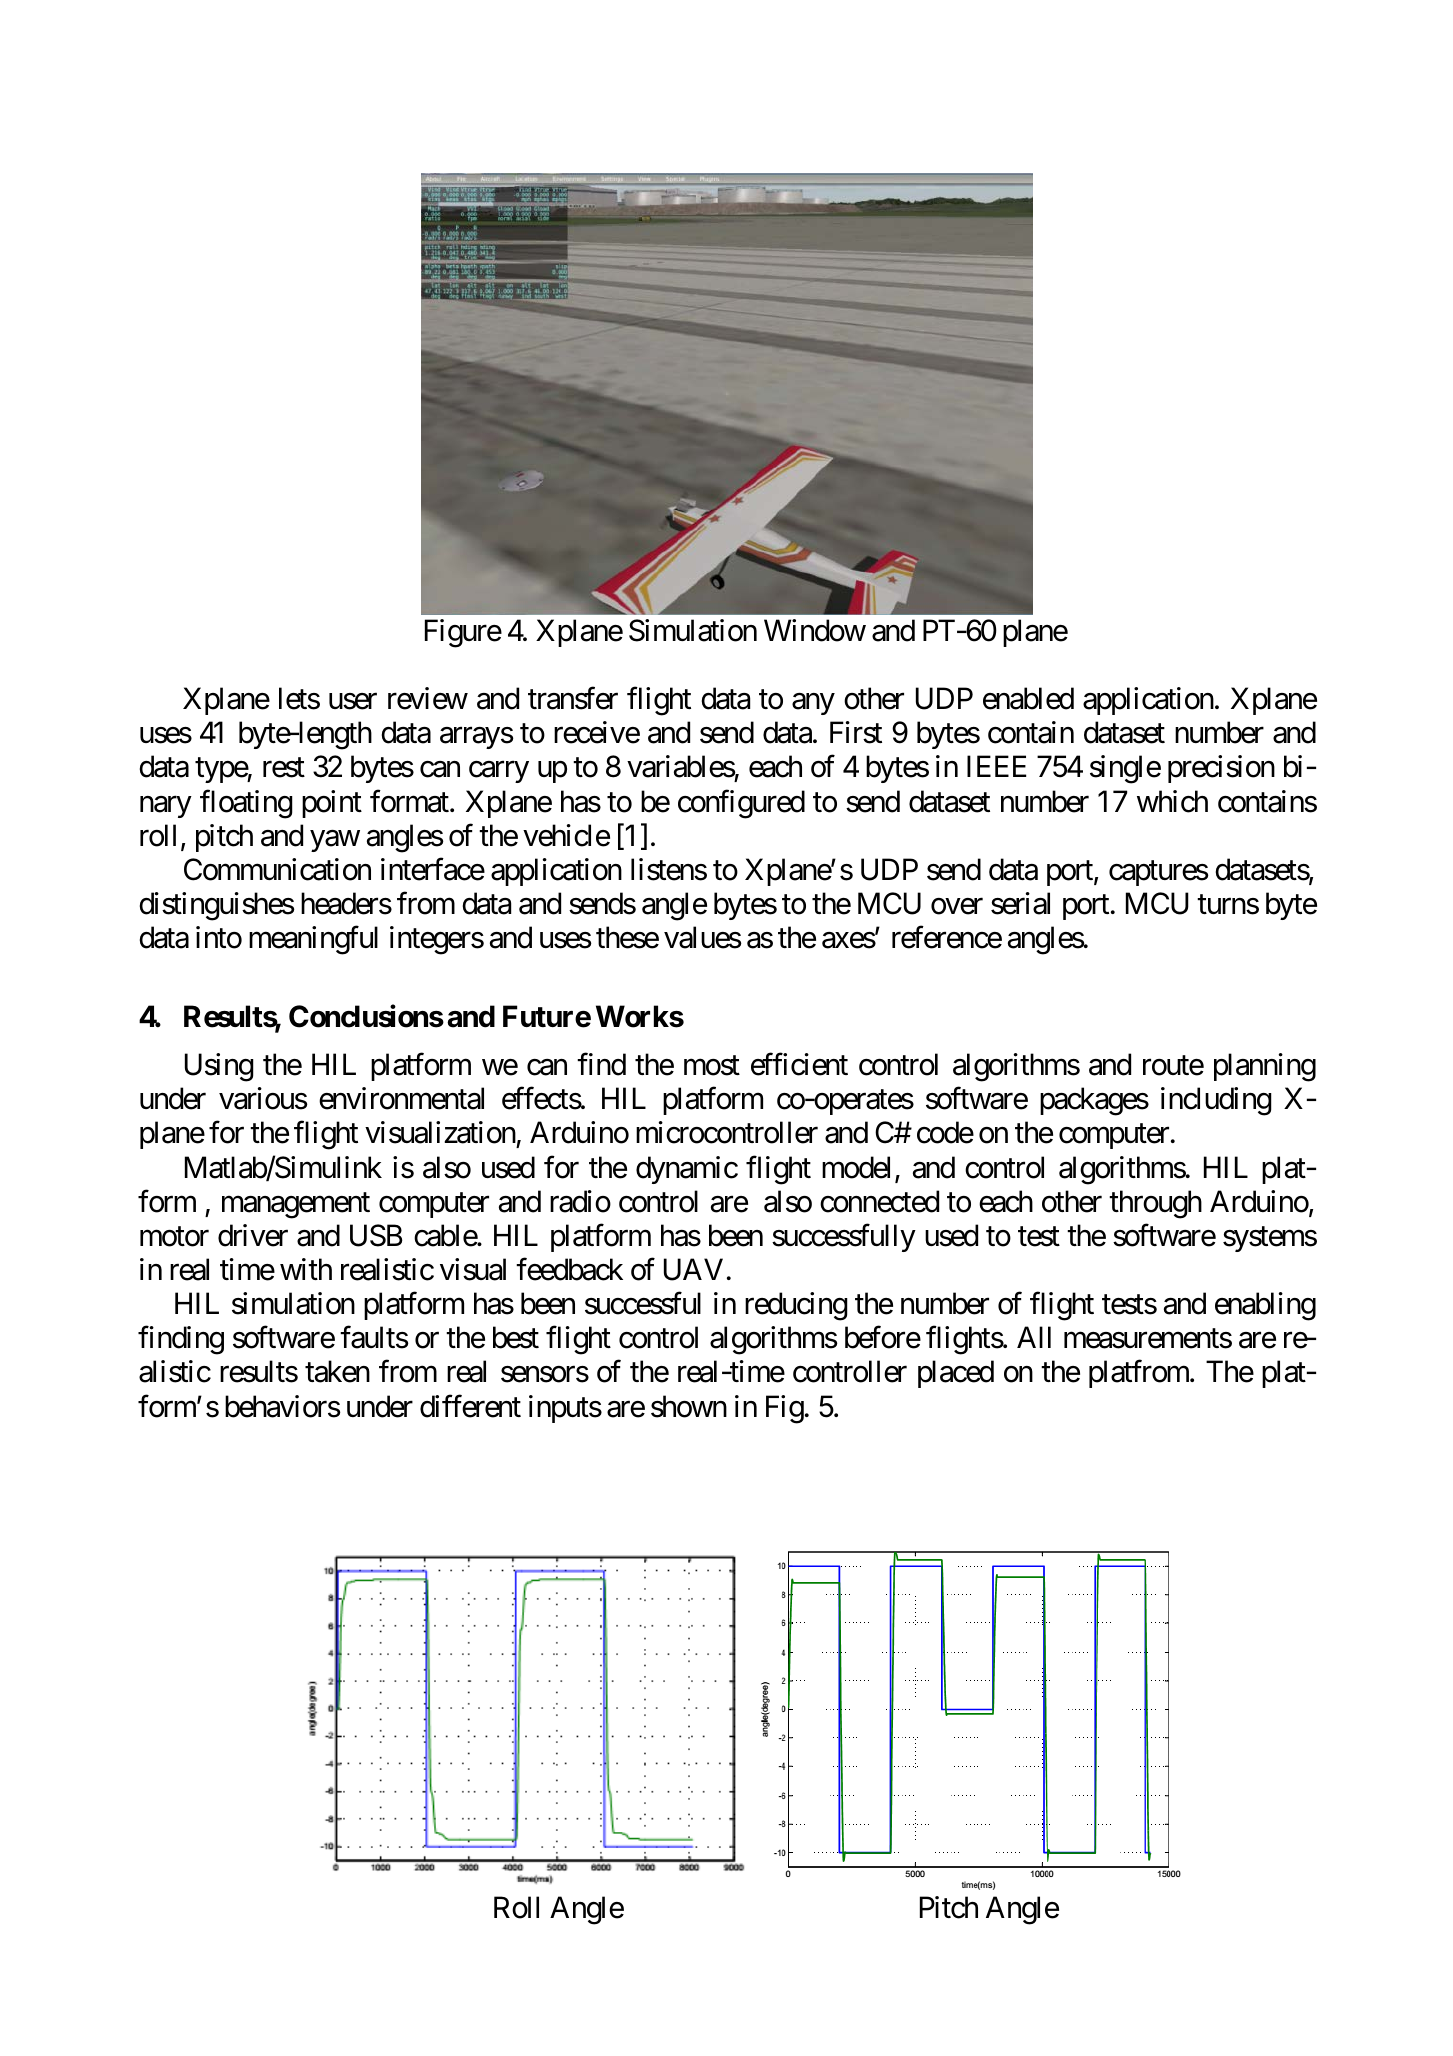 This screenshot has width=1453, height=2056. I want to click on environmental, so click(401, 1098).
